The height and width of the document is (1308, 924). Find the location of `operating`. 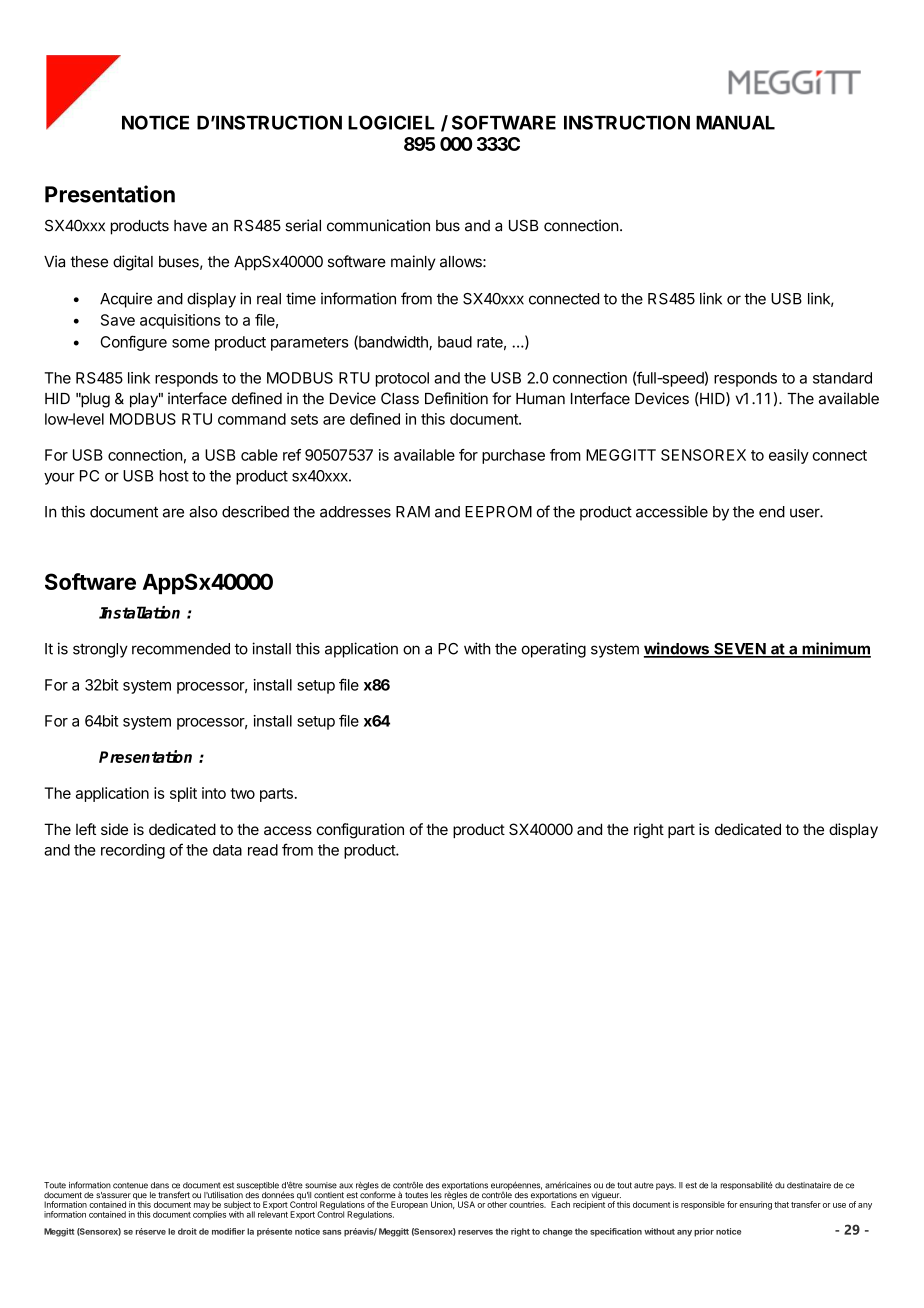

operating is located at coordinates (554, 650).
